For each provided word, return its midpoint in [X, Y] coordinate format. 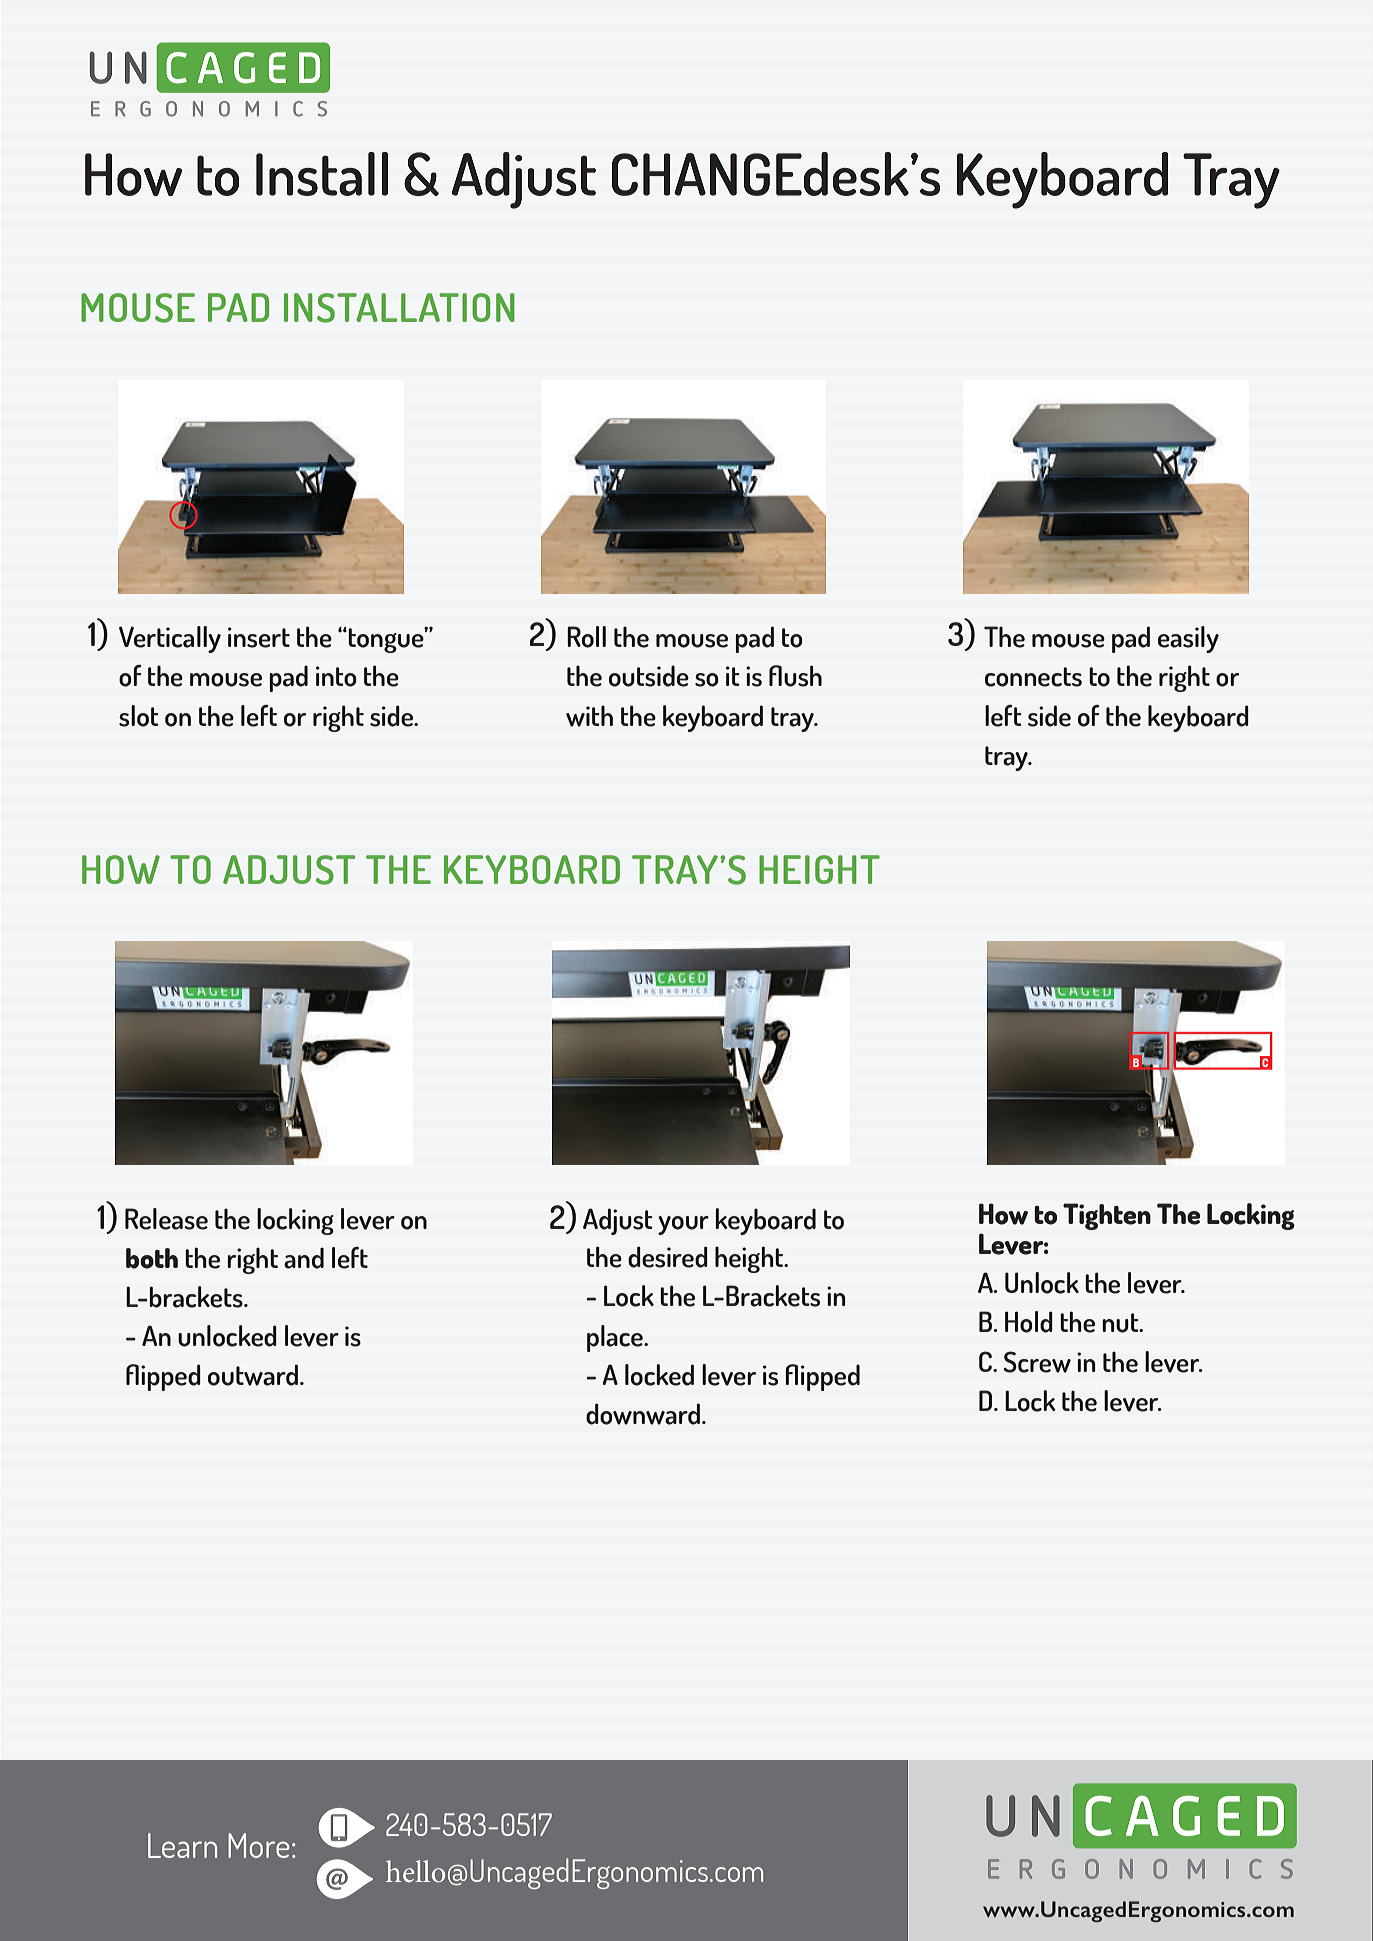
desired [668, 1257]
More [259, 1845]
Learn [182, 1845]
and [304, 1258]
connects [1033, 677]
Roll [586, 637]
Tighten [1107, 1216]
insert [259, 637]
